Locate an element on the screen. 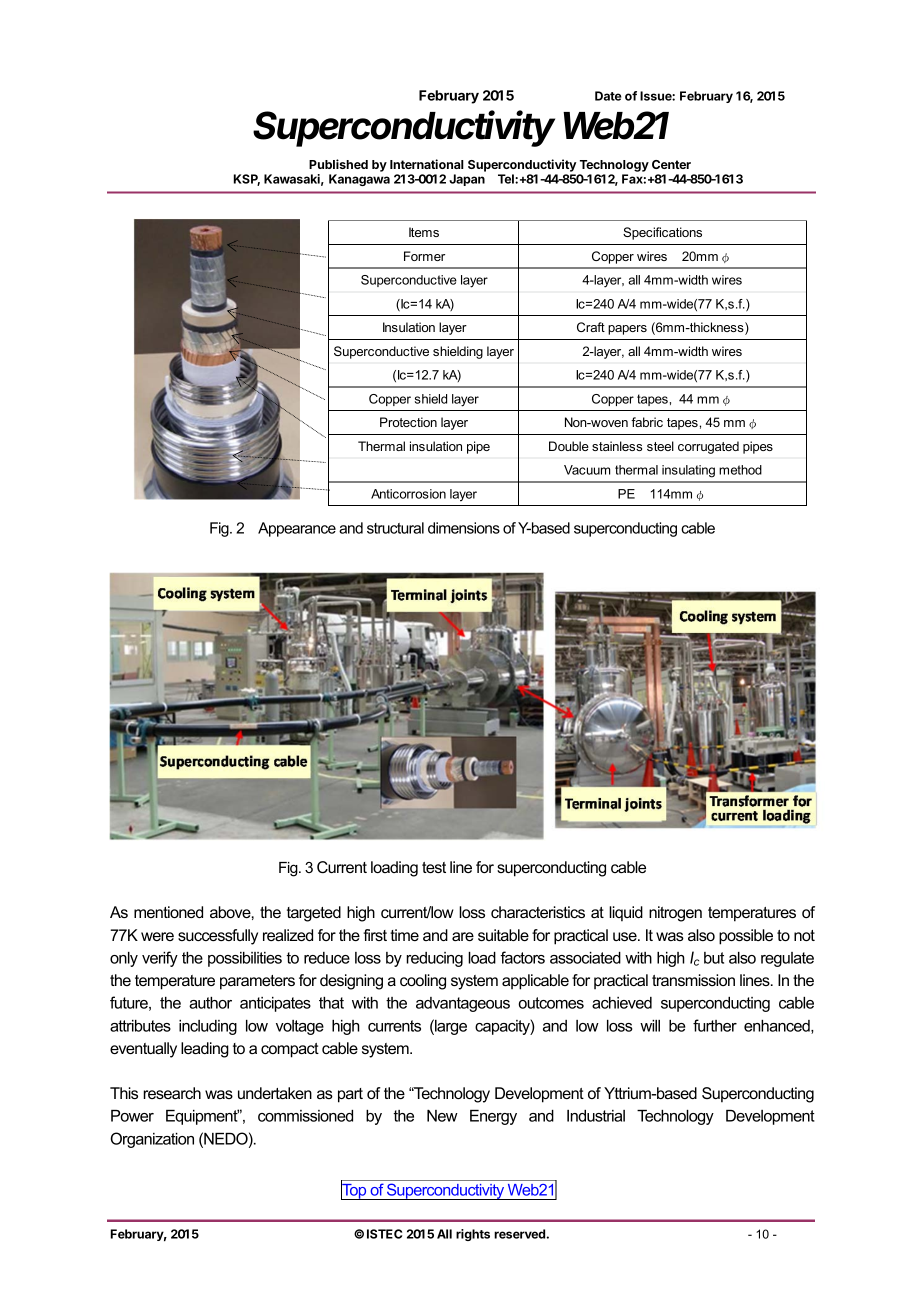  dimensions is located at coordinates (464, 528).
